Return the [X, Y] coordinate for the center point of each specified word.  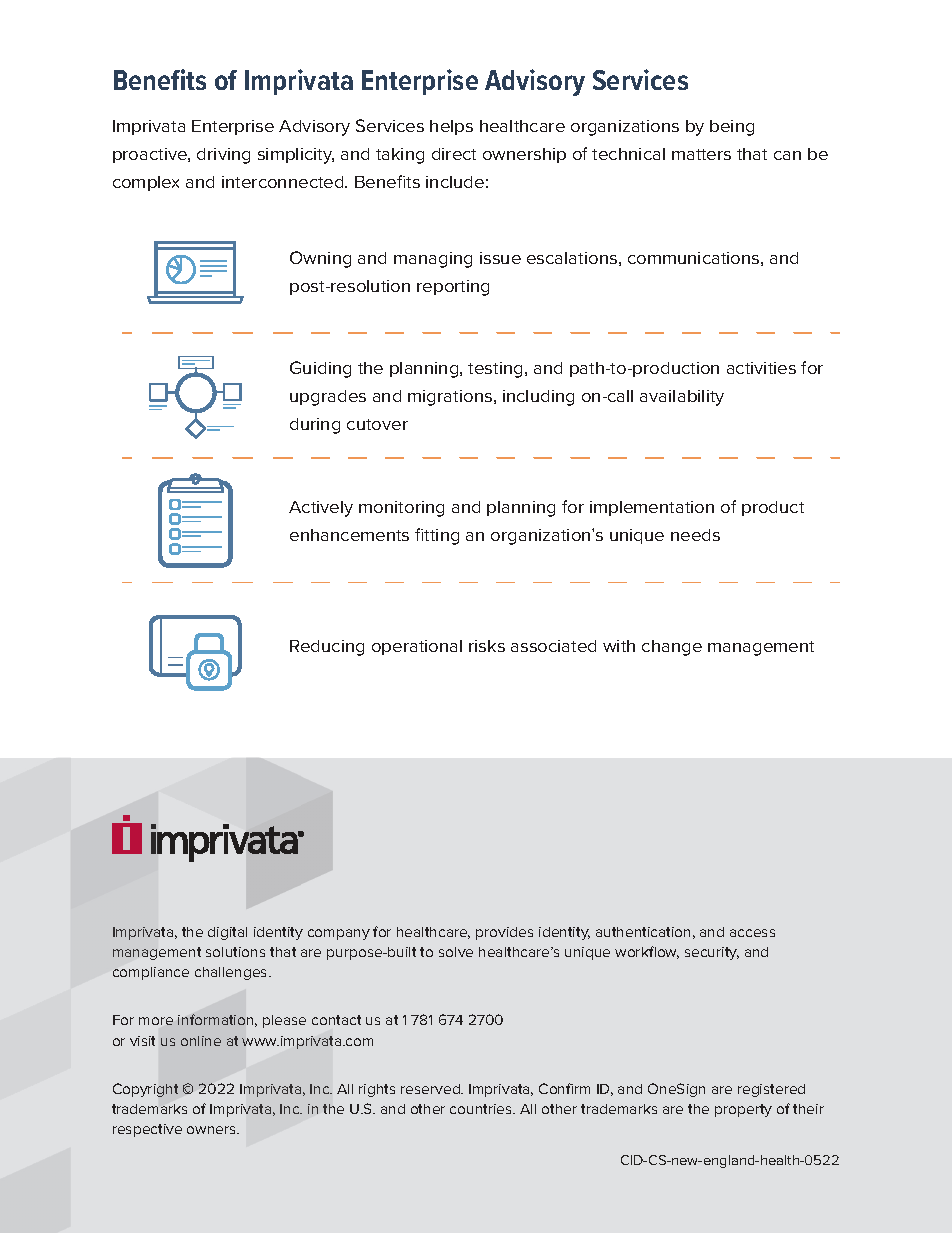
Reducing [327, 648]
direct [454, 154]
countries [482, 1109]
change [672, 648]
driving [223, 156]
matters [701, 154]
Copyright [145, 1090]
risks [487, 646]
